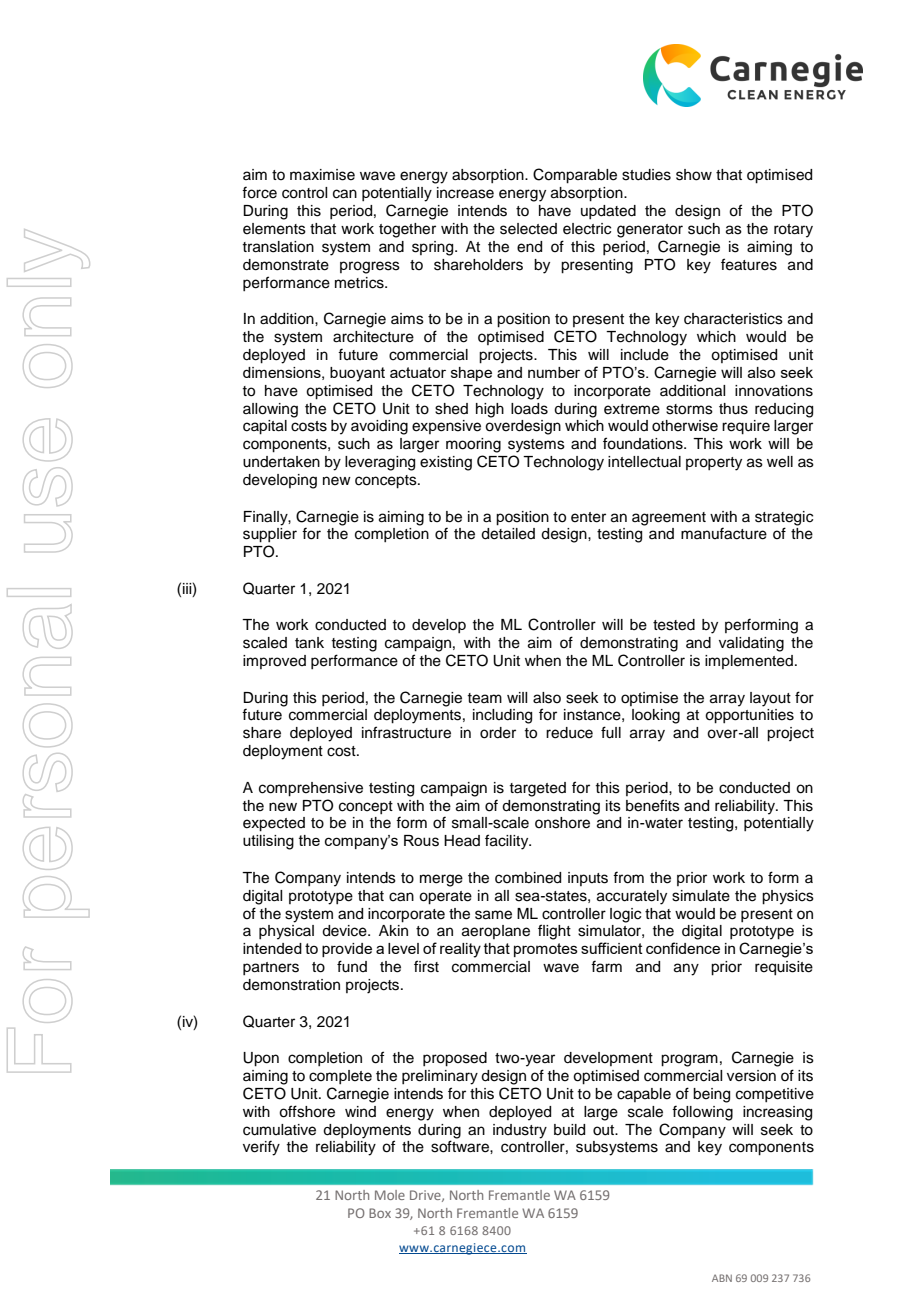 This page has height=1308, width=924. I want to click on show, so click(694, 175).
